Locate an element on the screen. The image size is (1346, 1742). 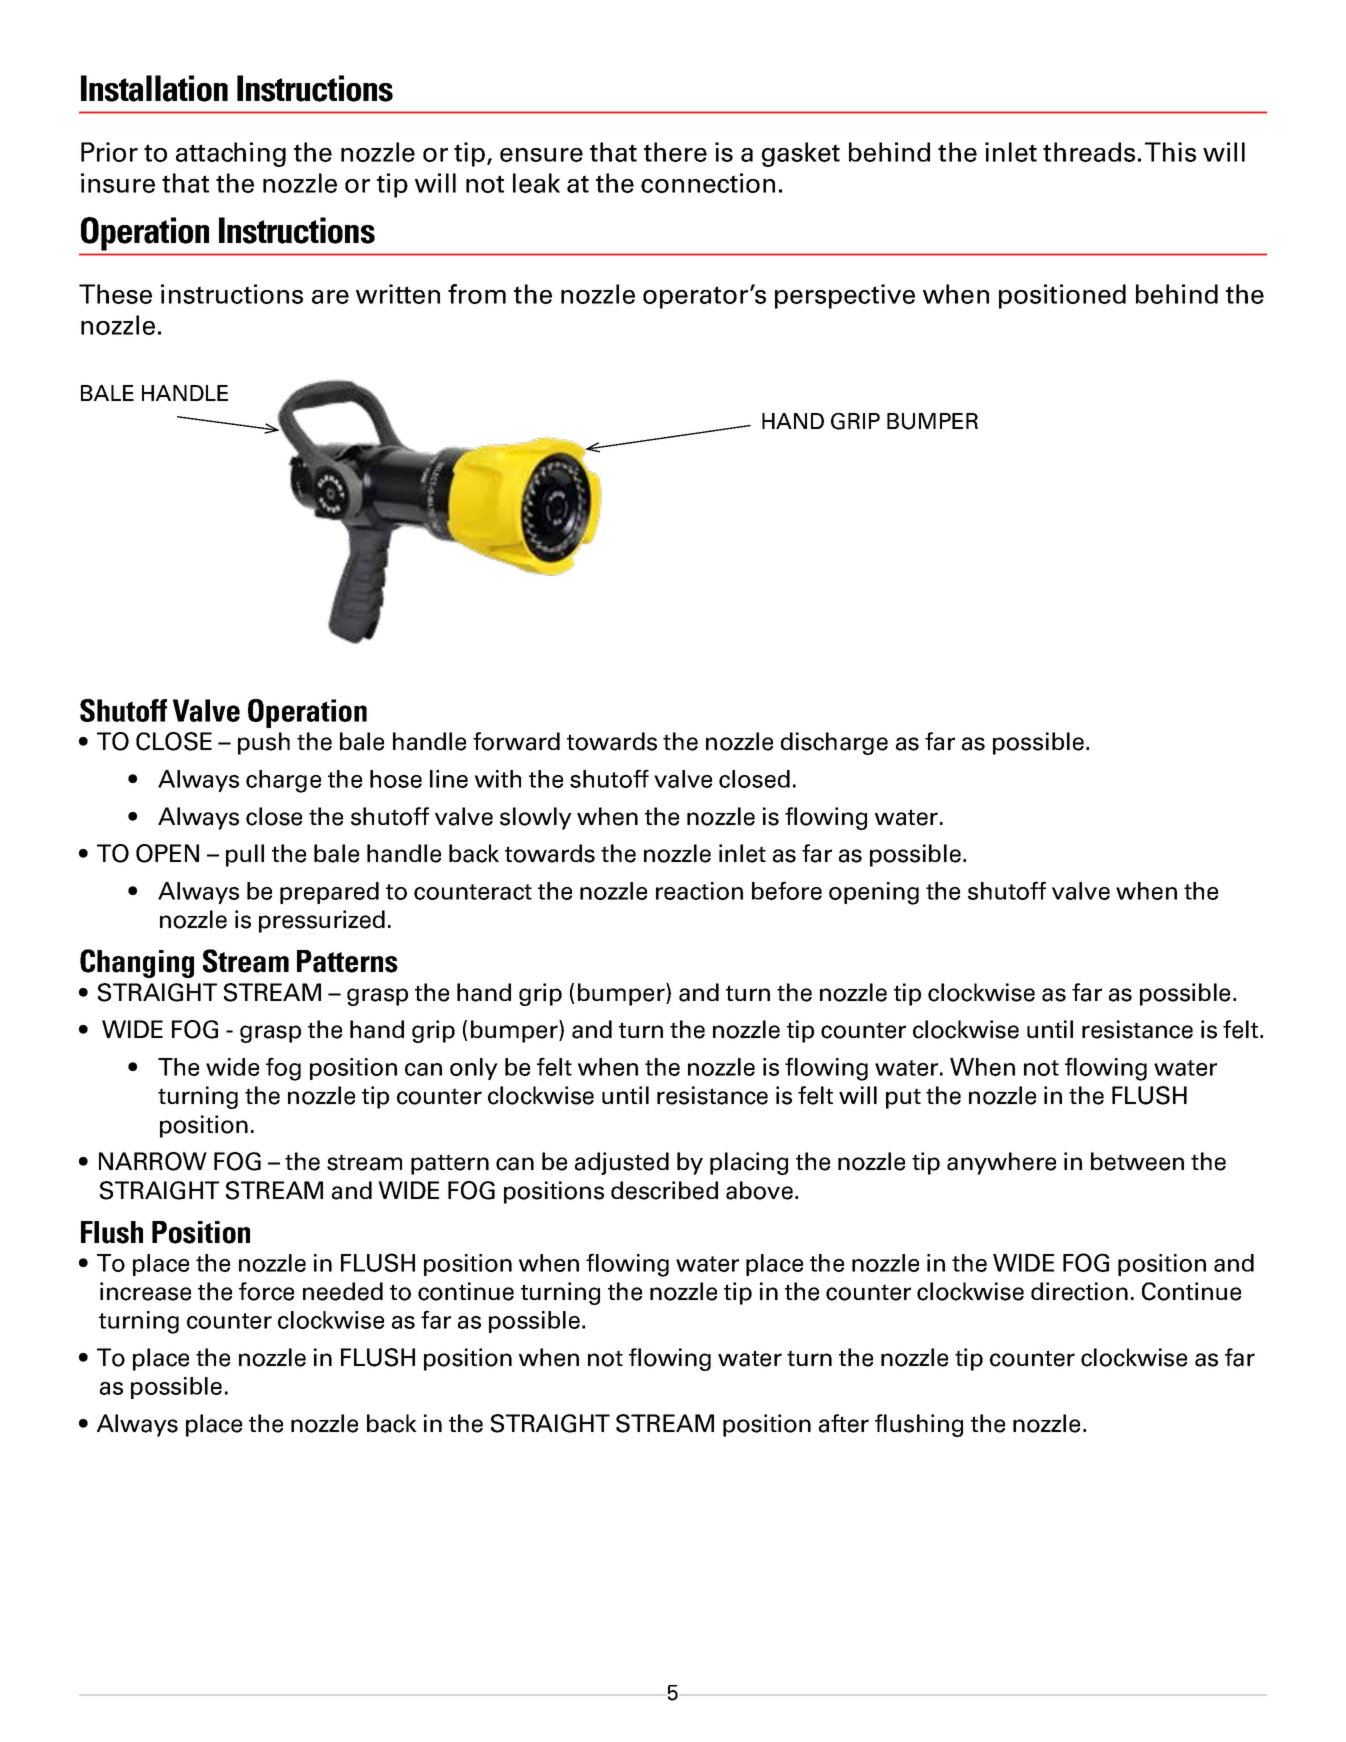
force is located at coordinates (266, 1291).
